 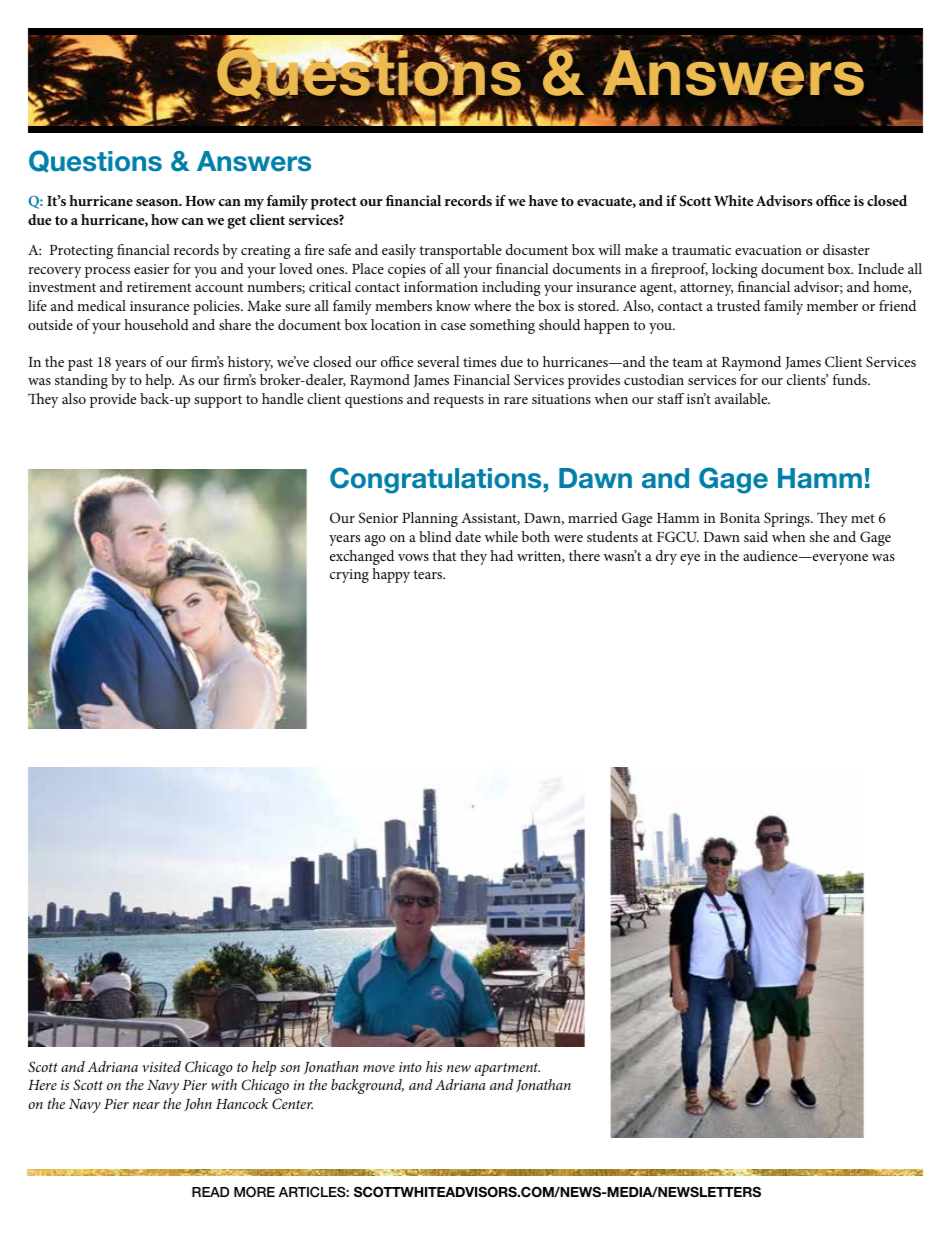 What do you see at coordinates (461, 251) in the page?
I see `transportable` at bounding box center [461, 251].
